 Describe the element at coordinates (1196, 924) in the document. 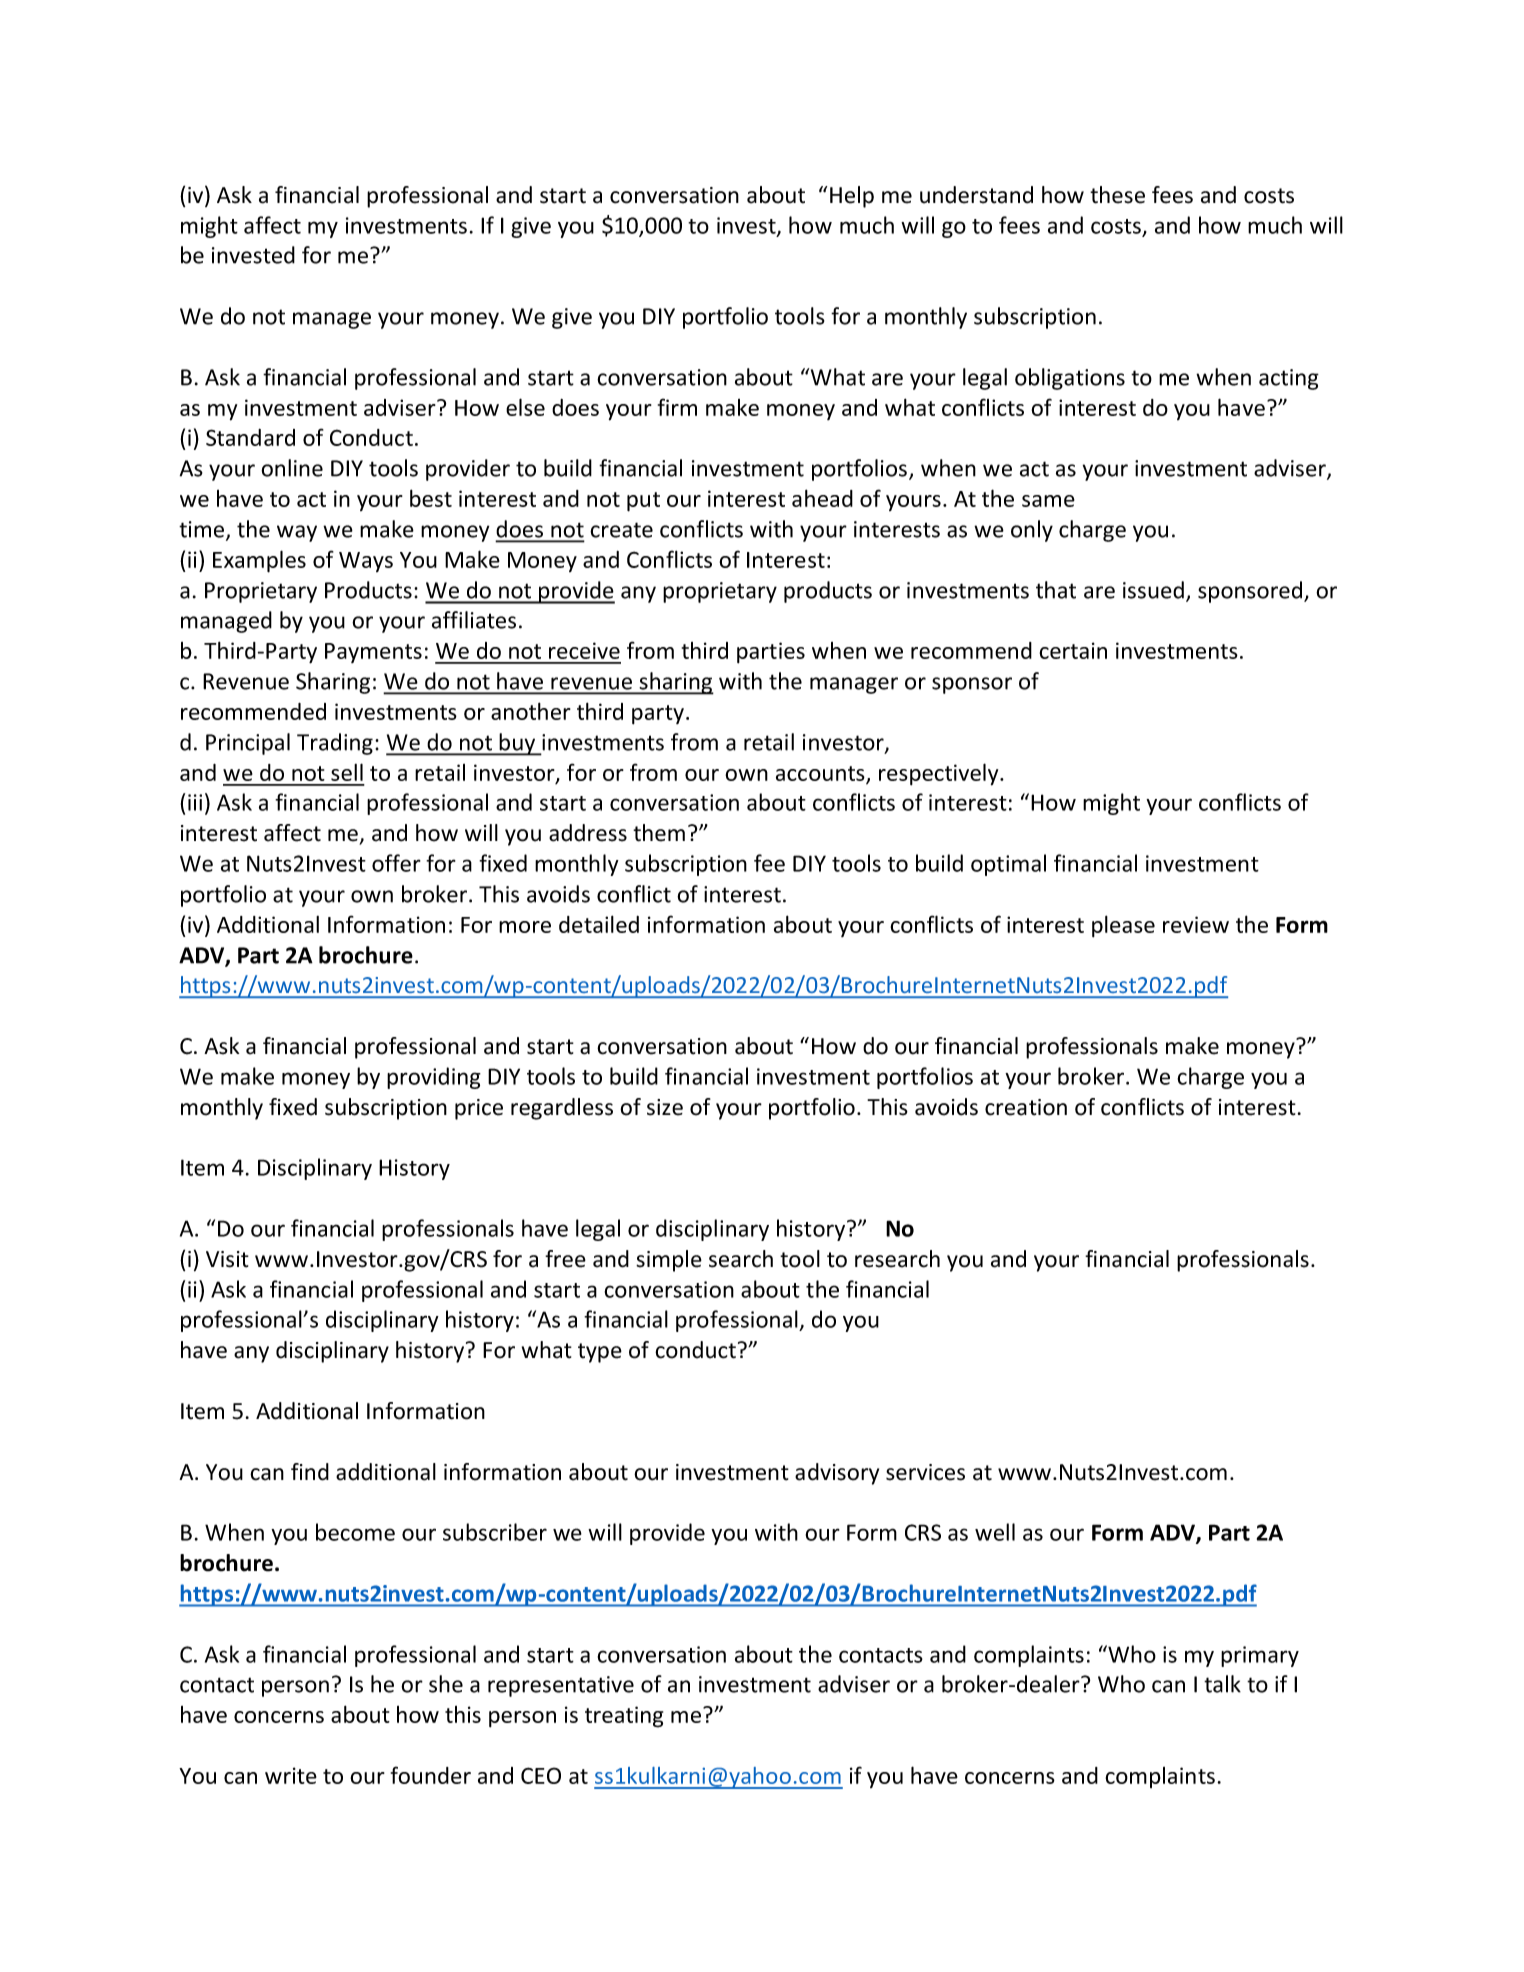

I see `review` at that location.
